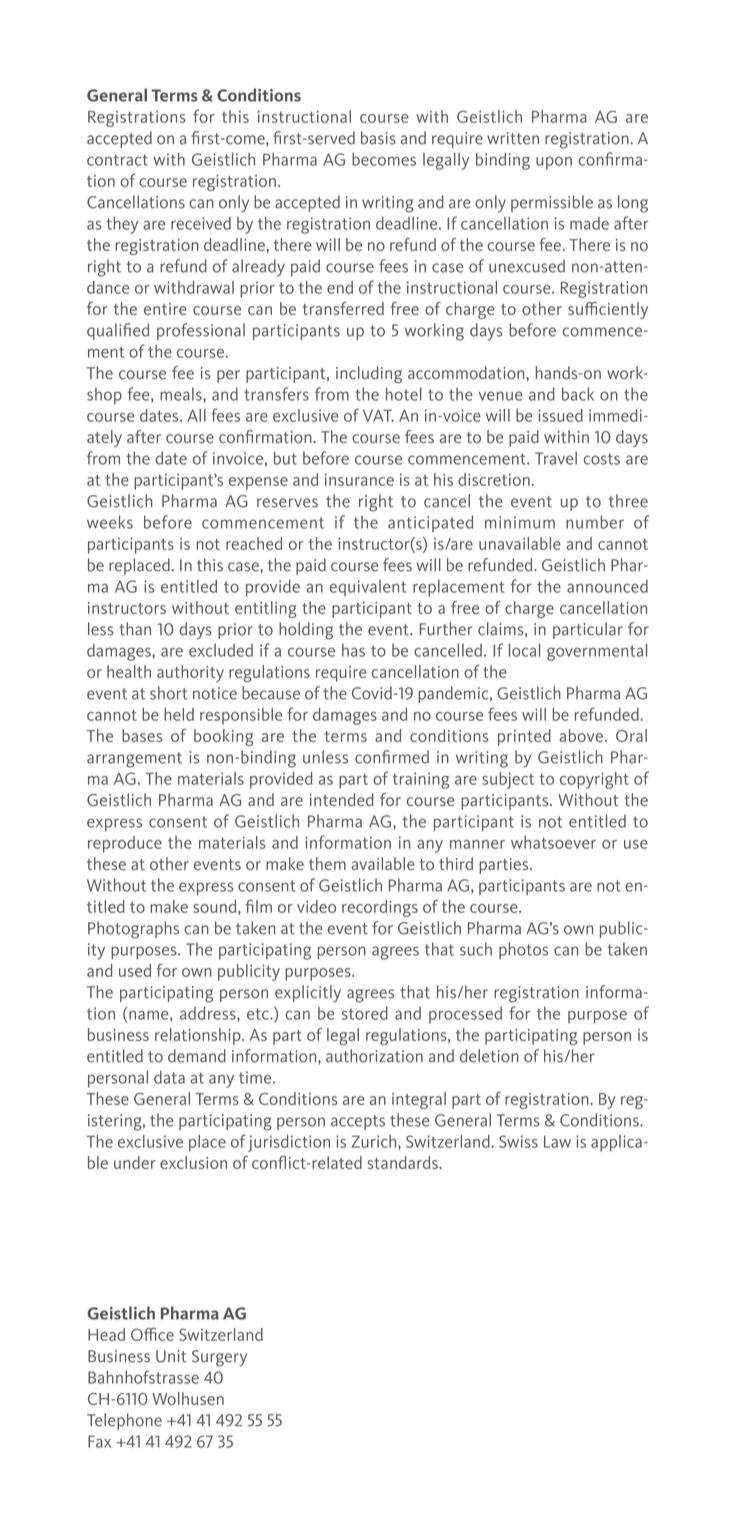  What do you see at coordinates (142, 735) in the image?
I see `bases` at bounding box center [142, 735].
